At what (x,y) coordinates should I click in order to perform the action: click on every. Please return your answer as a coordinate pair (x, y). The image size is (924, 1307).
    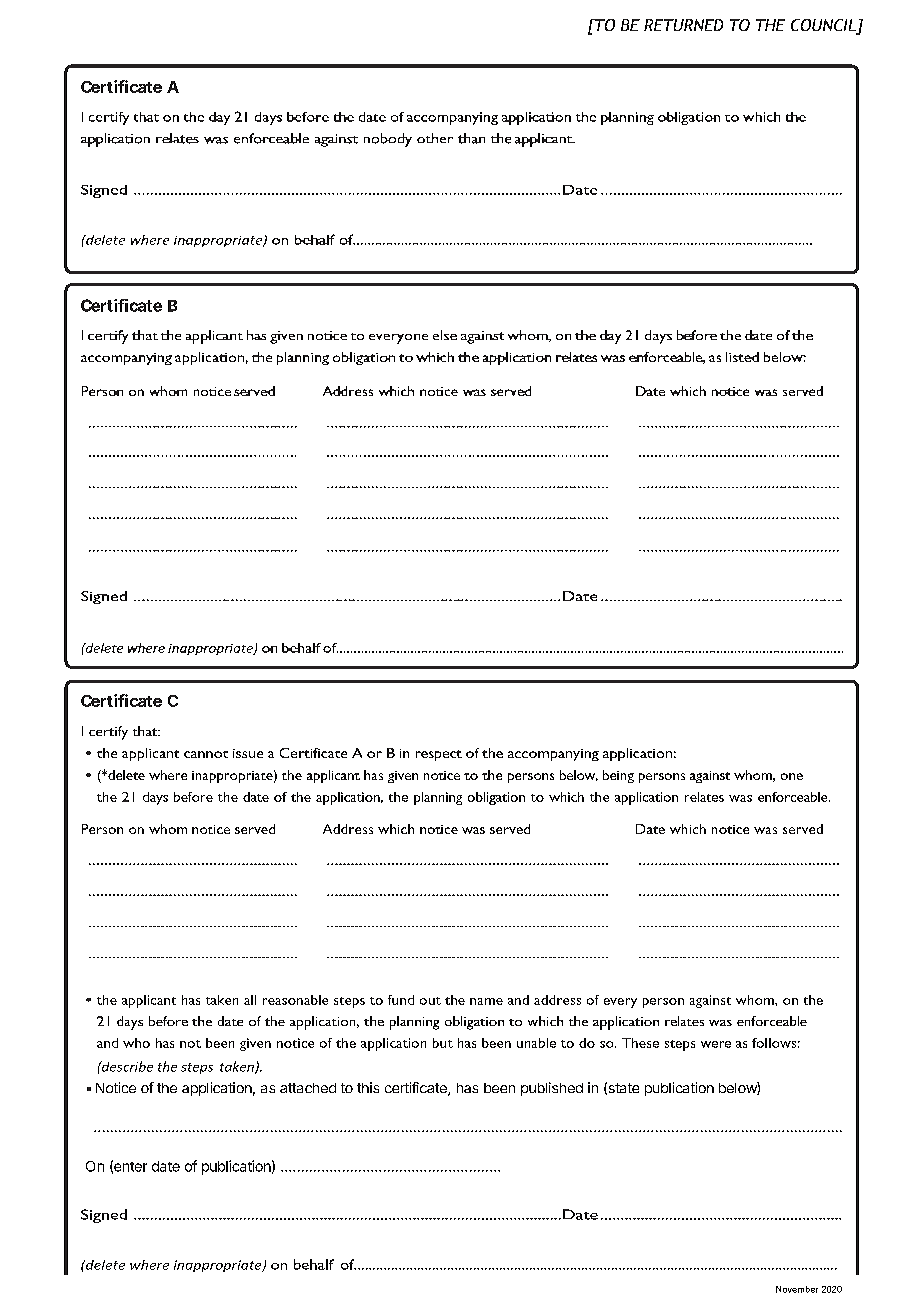
    Looking at the image, I should click on (620, 1003).
